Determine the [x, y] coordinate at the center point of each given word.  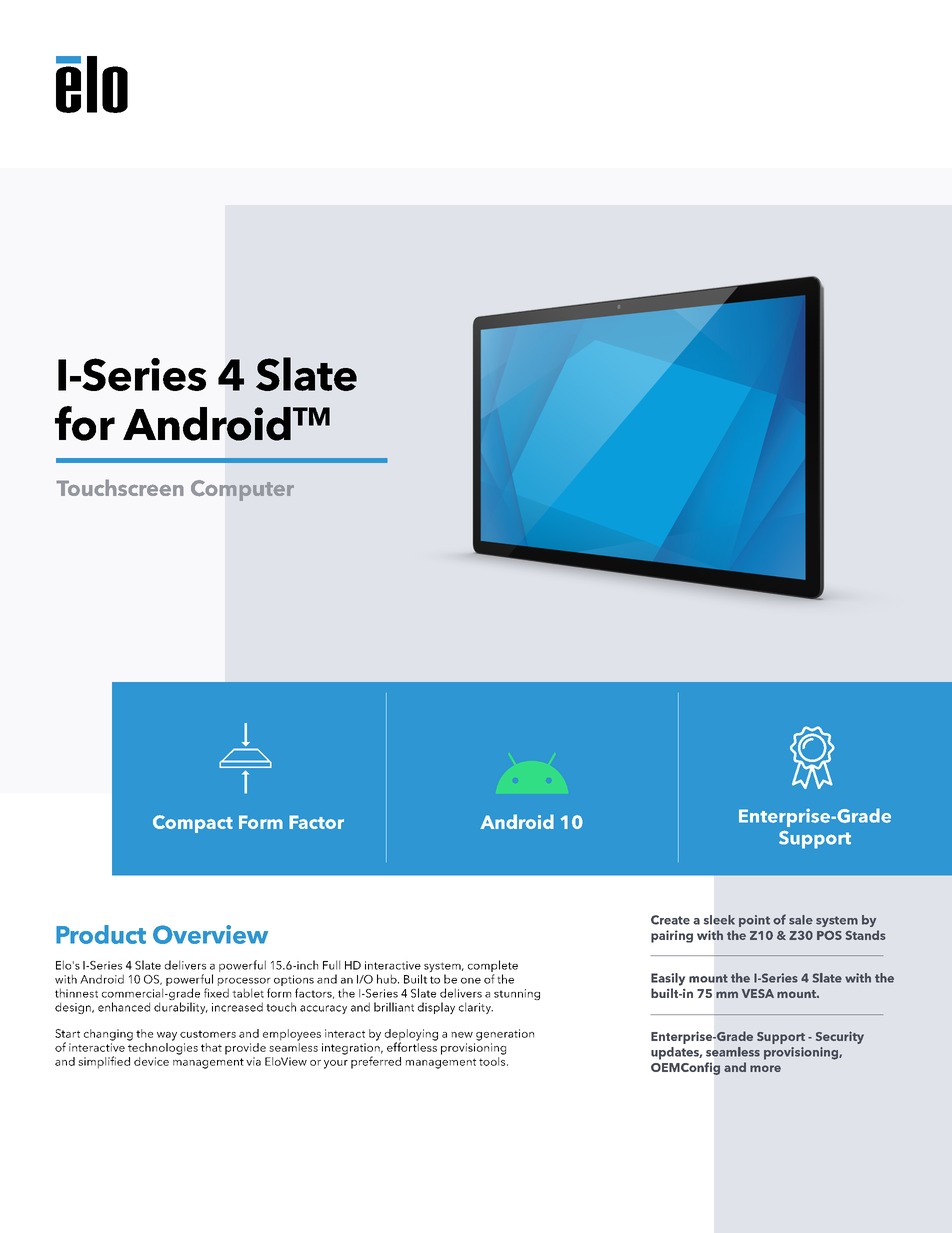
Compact [193, 824]
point [754, 921]
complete [493, 967]
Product [101, 934]
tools [493, 1060]
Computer [242, 490]
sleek [719, 920]
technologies [163, 1047]
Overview [210, 934]
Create [670, 920]
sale [801, 920]
